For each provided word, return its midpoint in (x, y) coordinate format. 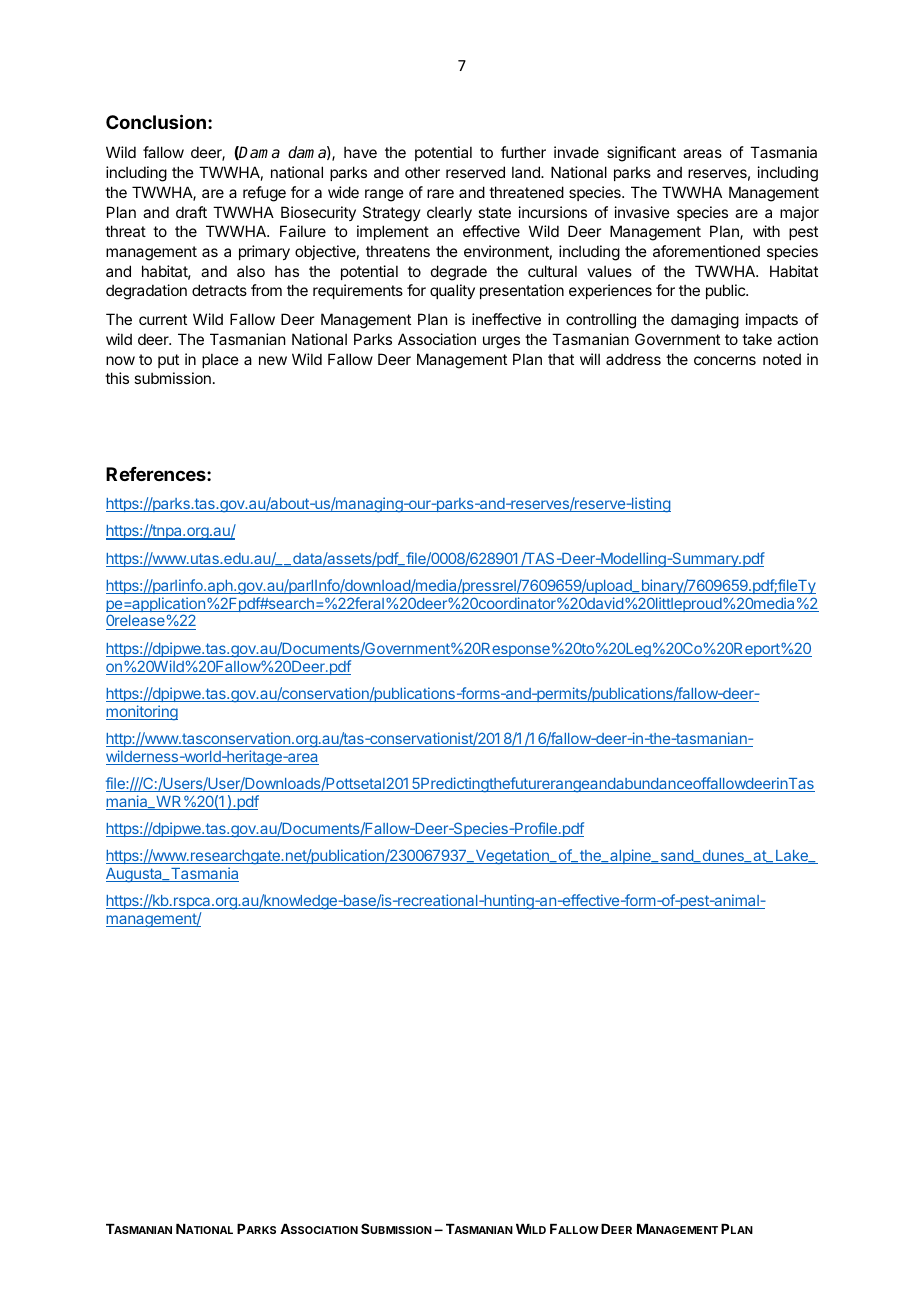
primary (264, 252)
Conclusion (156, 121)
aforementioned (706, 251)
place (220, 360)
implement (393, 232)
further (523, 152)
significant (641, 154)
